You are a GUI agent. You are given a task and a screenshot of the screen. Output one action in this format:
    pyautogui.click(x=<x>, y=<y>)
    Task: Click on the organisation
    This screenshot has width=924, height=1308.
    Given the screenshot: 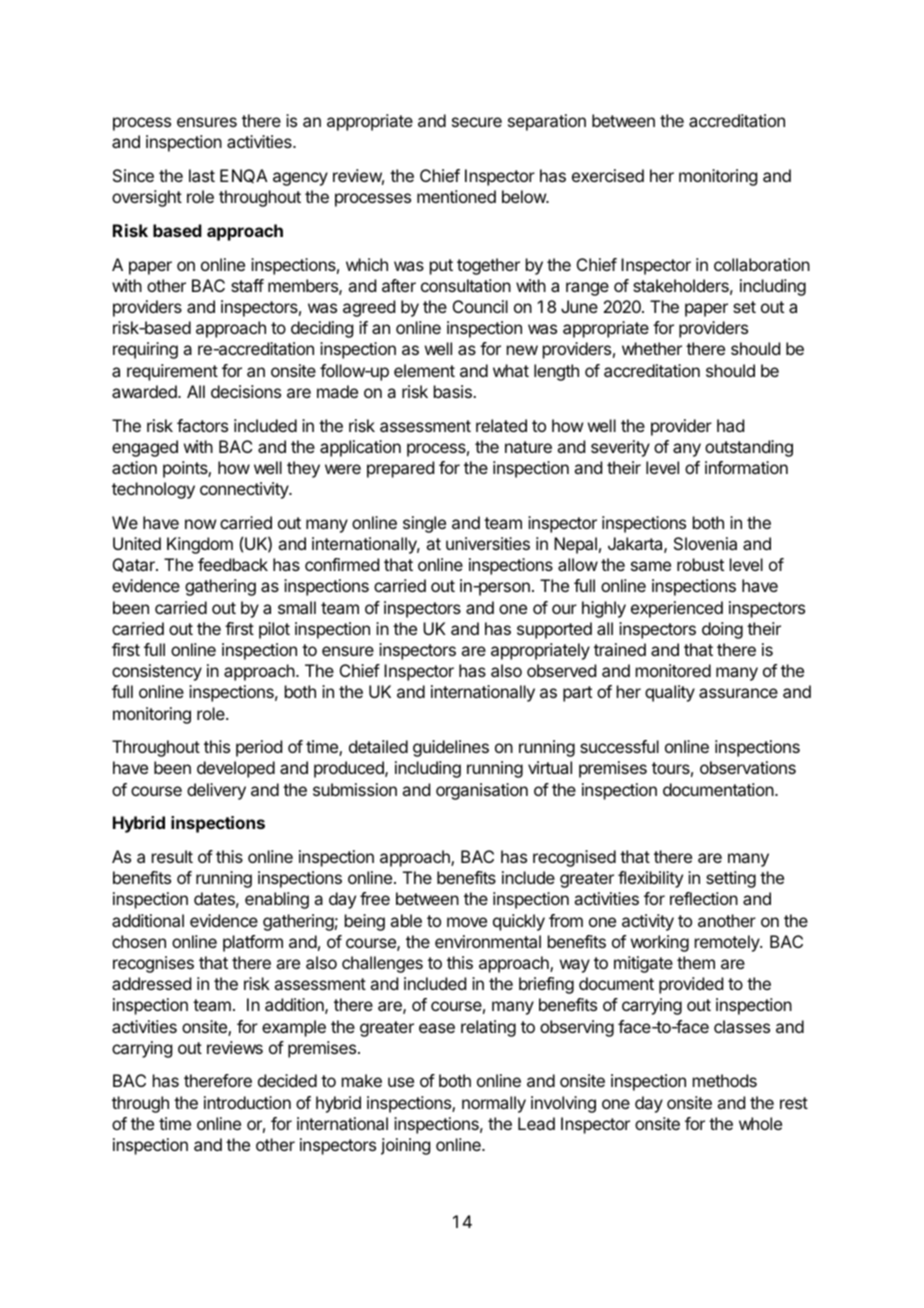 What is the action you would take?
    pyautogui.click(x=482, y=791)
